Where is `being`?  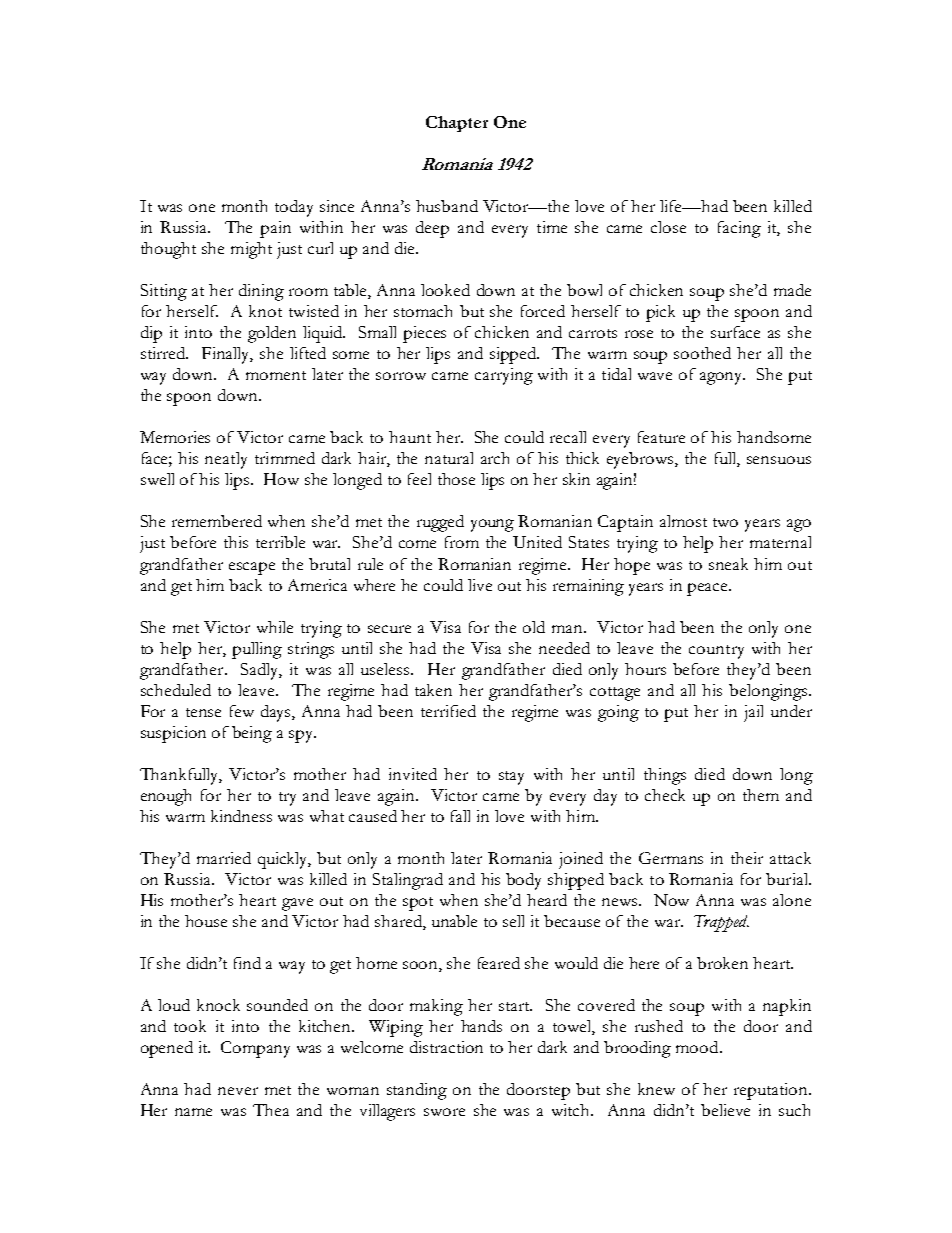 being is located at coordinates (252, 734).
